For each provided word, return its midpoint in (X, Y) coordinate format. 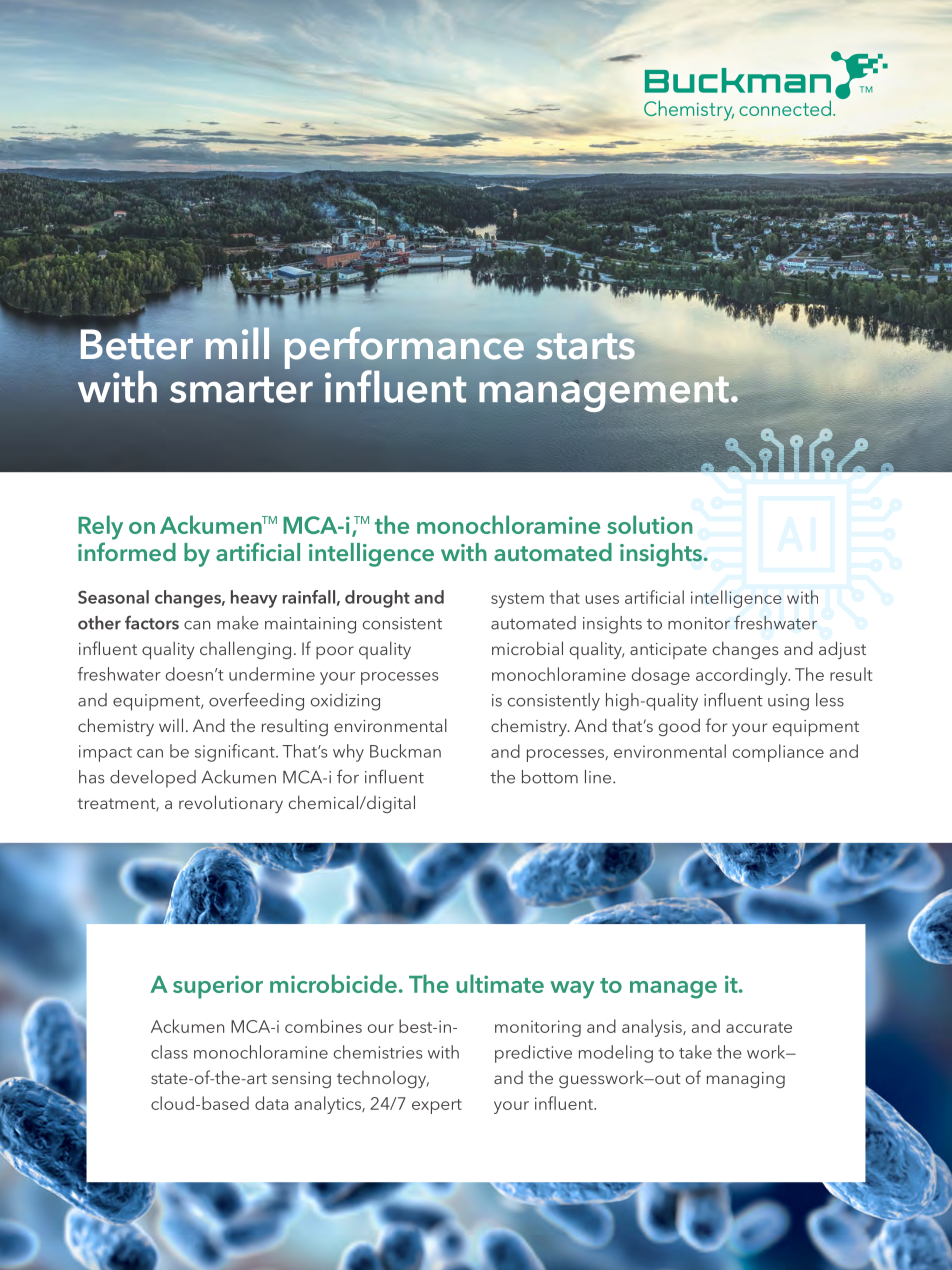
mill (237, 343)
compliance (778, 753)
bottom (550, 777)
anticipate (668, 651)
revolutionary (231, 804)
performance (403, 349)
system (517, 600)
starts (585, 346)
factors (152, 622)
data (271, 1103)
